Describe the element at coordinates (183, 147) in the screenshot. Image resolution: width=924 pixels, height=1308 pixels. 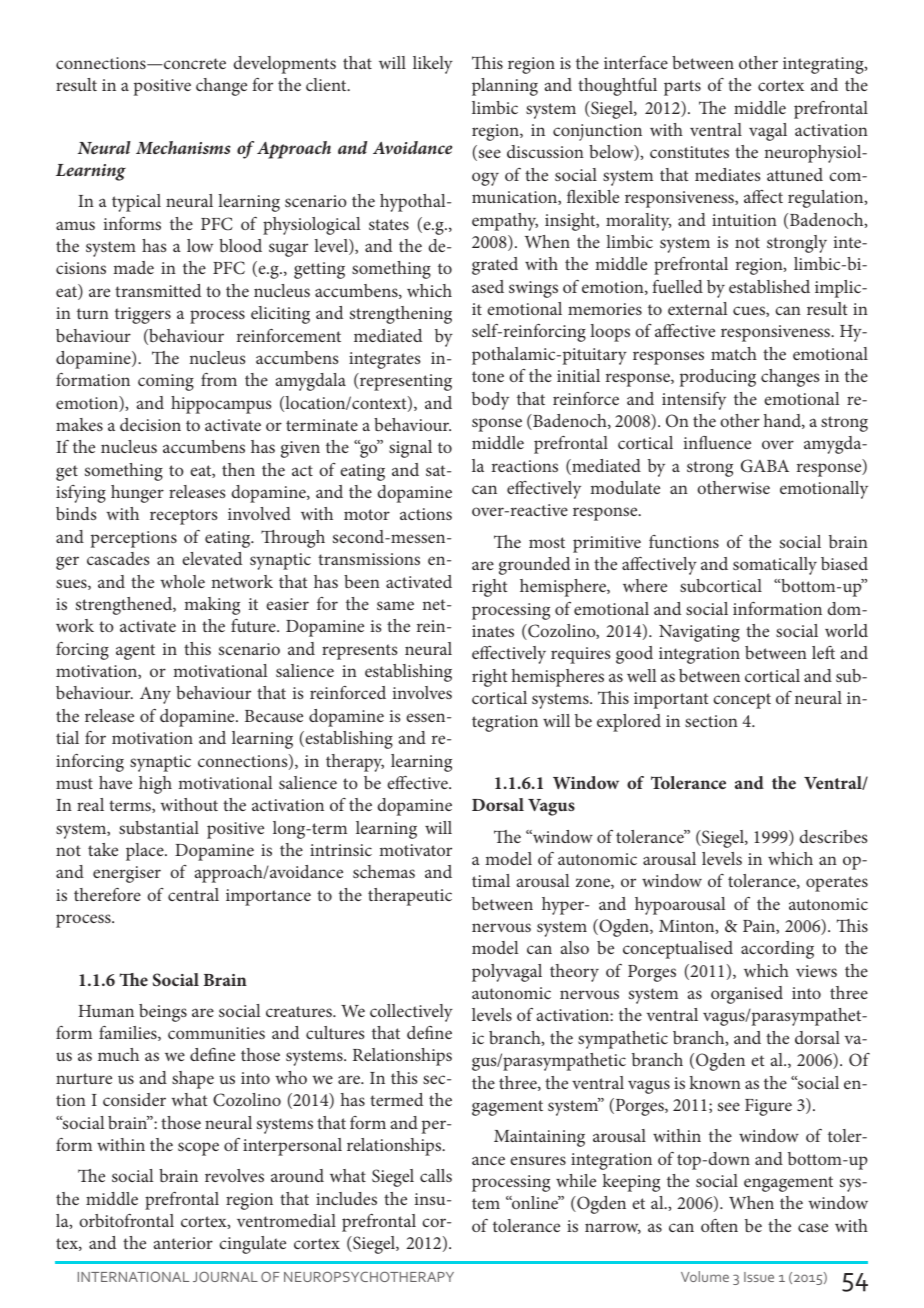
I see `Mechanisms` at that location.
